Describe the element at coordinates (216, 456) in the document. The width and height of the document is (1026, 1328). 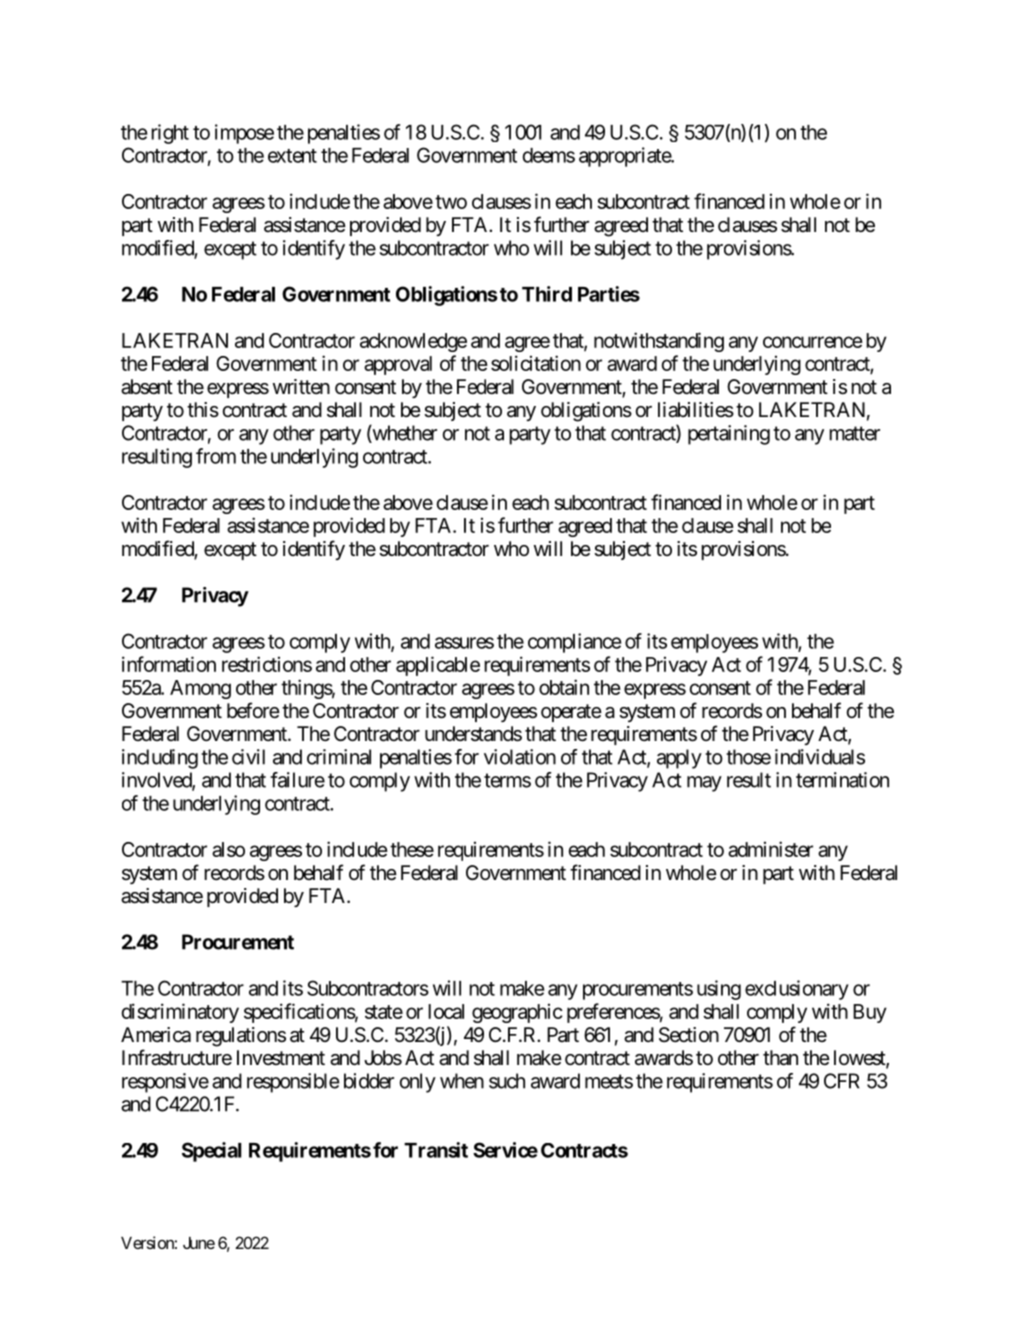
I see `from` at that location.
